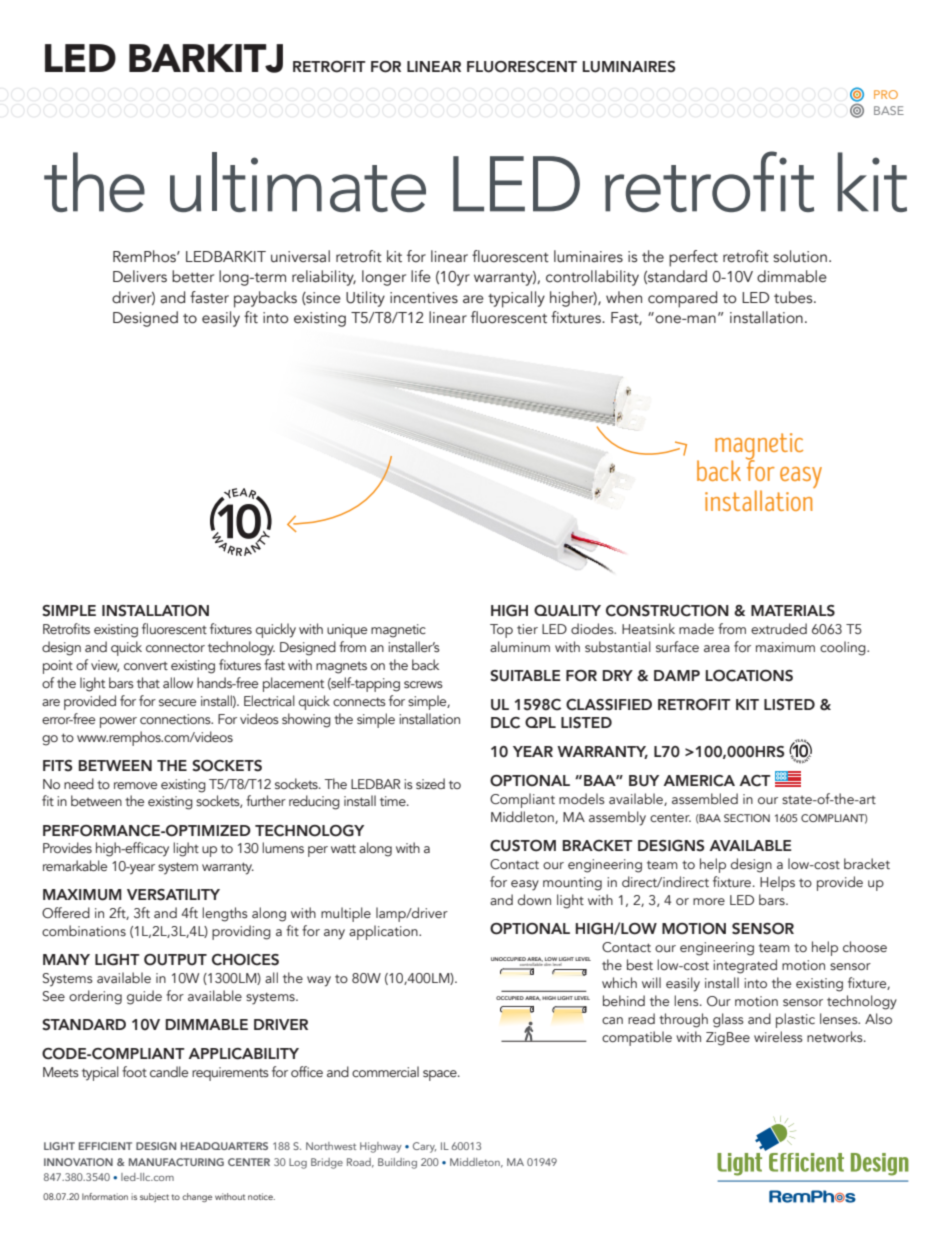 Image resolution: width=952 pixels, height=1233 pixels. Describe the element at coordinates (176, 1162) in the screenshot. I see `MANUFACTURING` at that location.
